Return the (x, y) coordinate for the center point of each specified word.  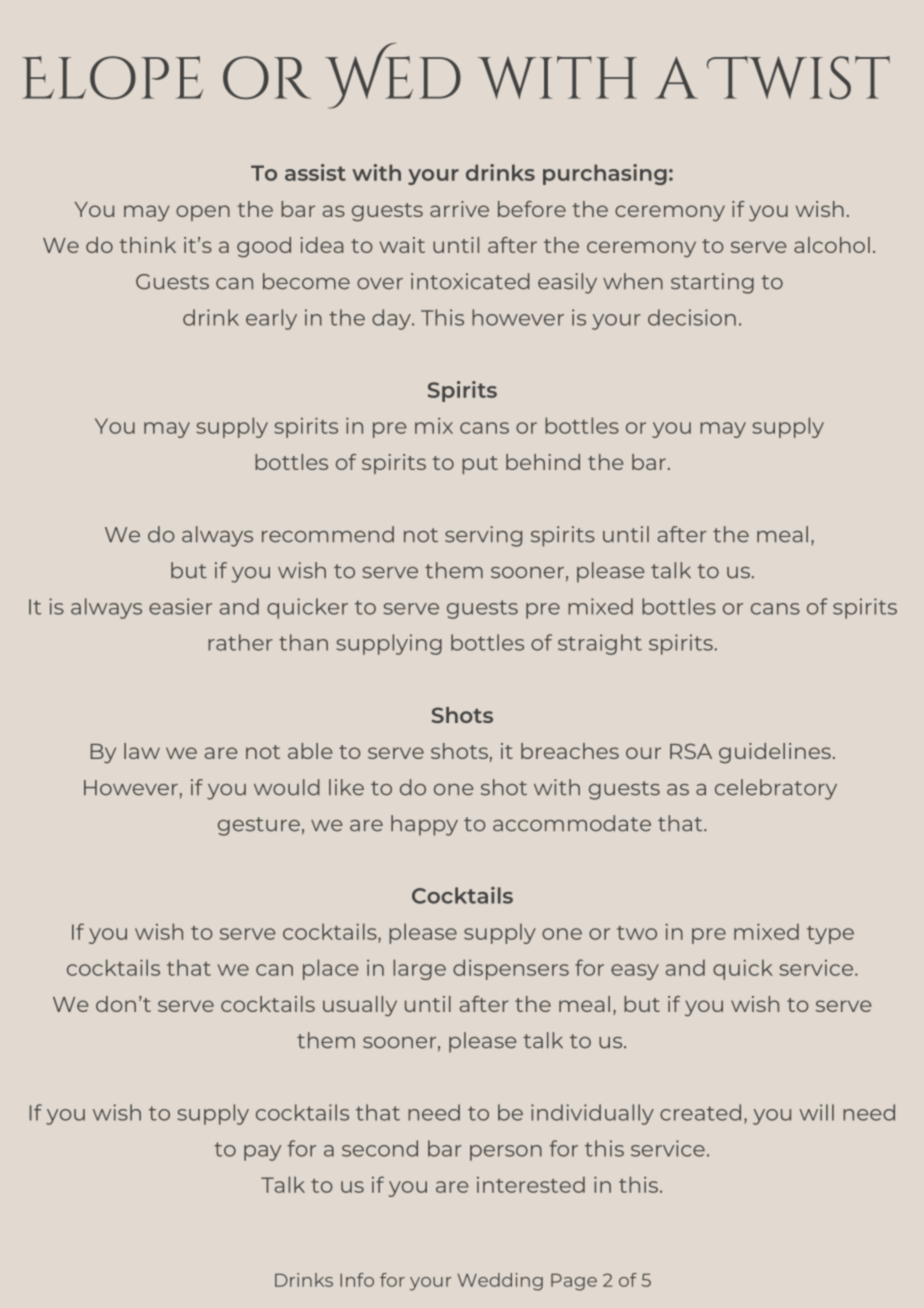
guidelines (775, 753)
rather (240, 642)
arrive (459, 209)
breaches (570, 751)
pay (262, 1153)
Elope (112, 77)
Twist (798, 77)
